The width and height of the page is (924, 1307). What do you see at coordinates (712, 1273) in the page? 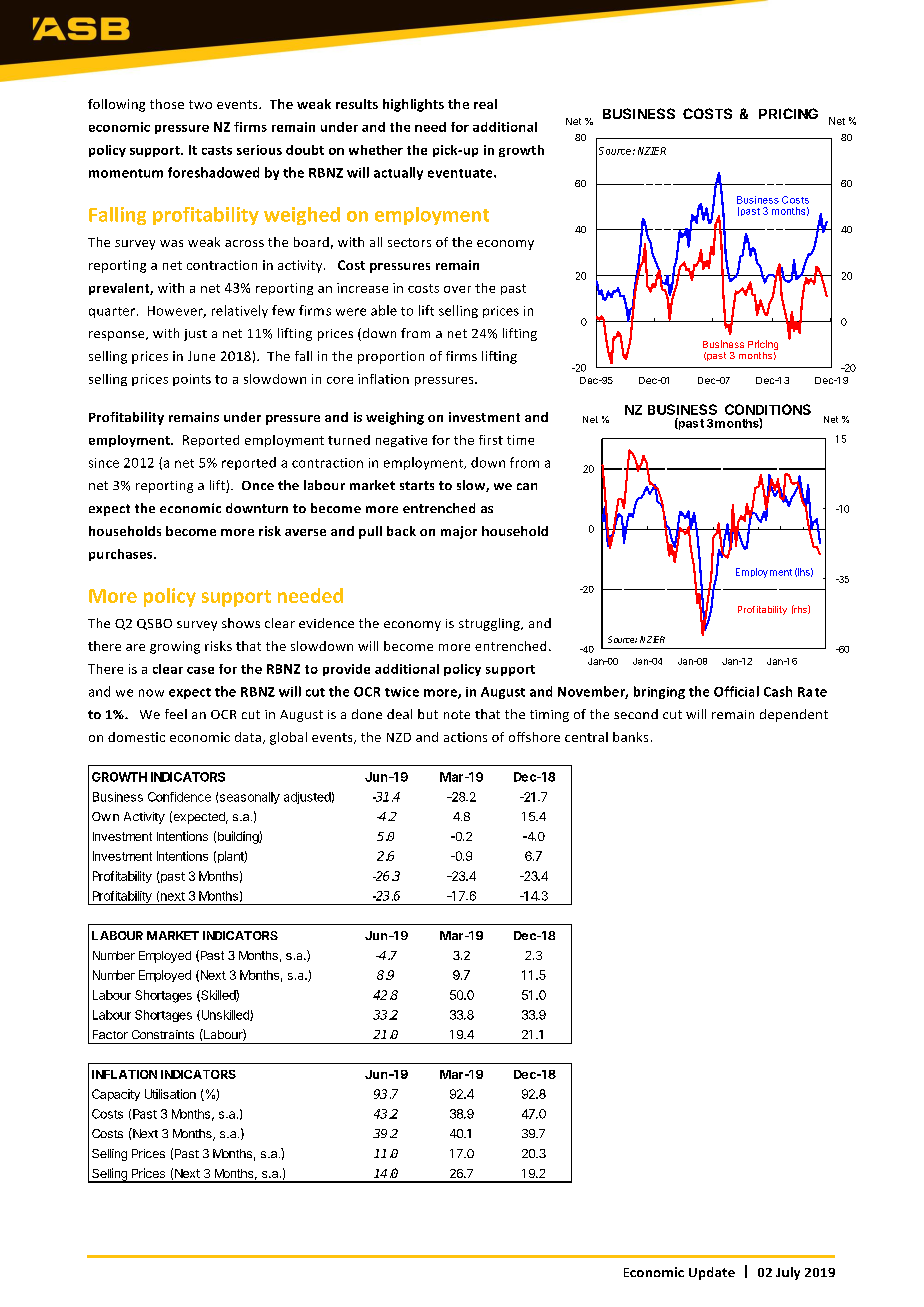
I see `Update` at bounding box center [712, 1273].
